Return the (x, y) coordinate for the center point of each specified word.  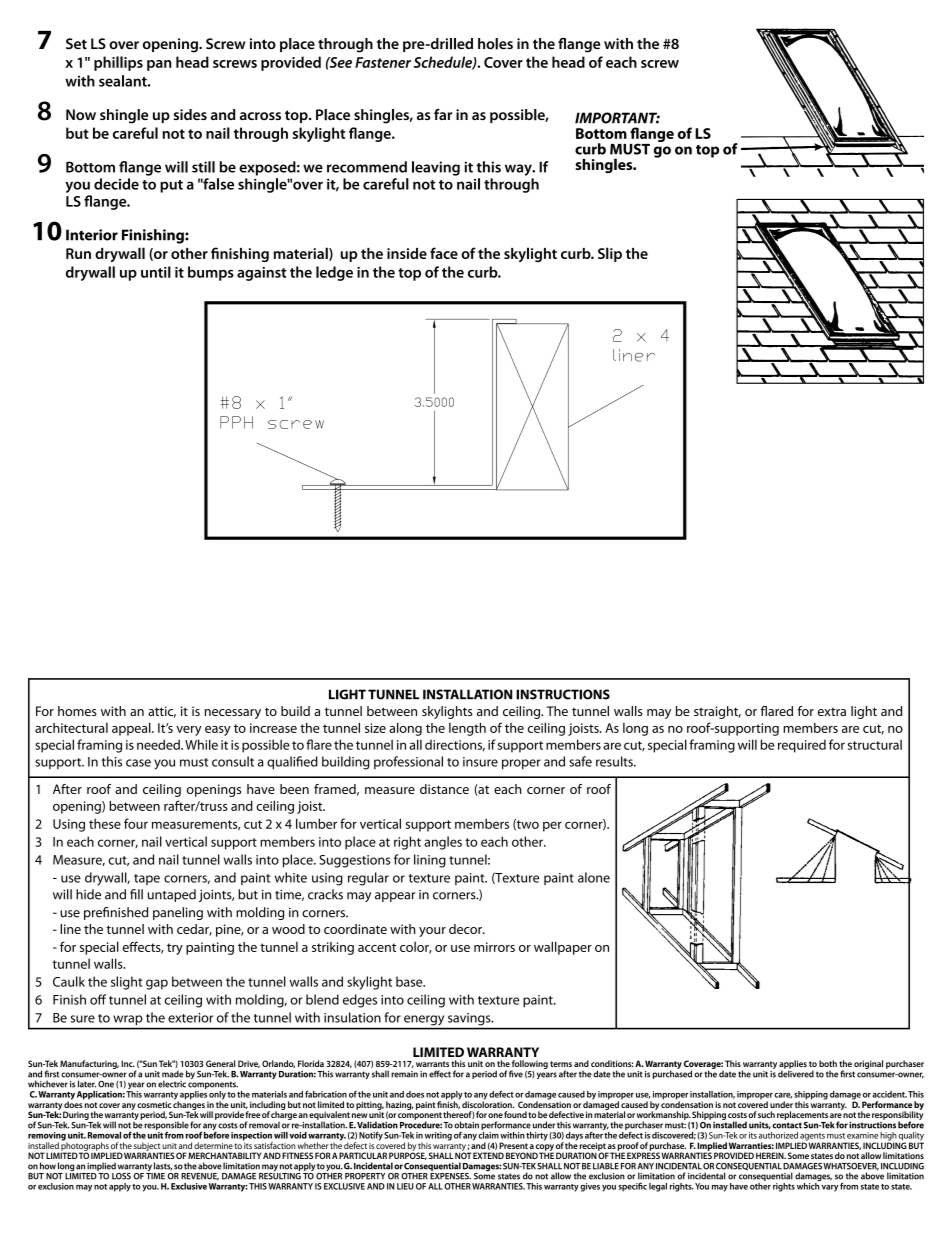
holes (495, 44)
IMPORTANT (617, 118)
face (444, 253)
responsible (166, 1126)
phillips (118, 63)
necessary (233, 714)
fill (136, 894)
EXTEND (488, 1155)
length (467, 729)
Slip (610, 254)
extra (832, 712)
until (156, 272)
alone (594, 877)
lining (430, 861)
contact (787, 1125)
